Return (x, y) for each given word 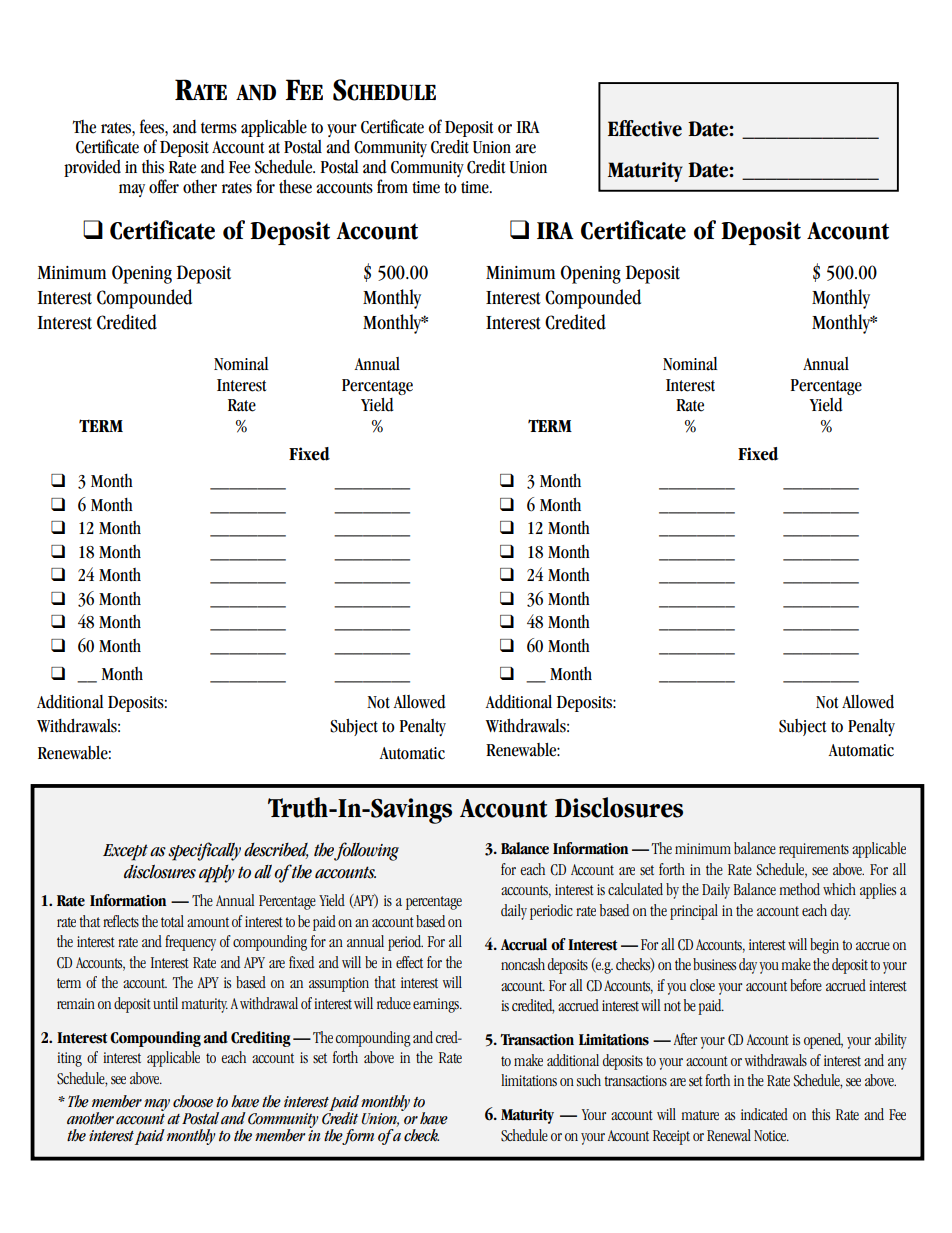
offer (164, 186)
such (589, 1080)
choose (193, 1101)
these (295, 186)
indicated (764, 1114)
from (392, 186)
